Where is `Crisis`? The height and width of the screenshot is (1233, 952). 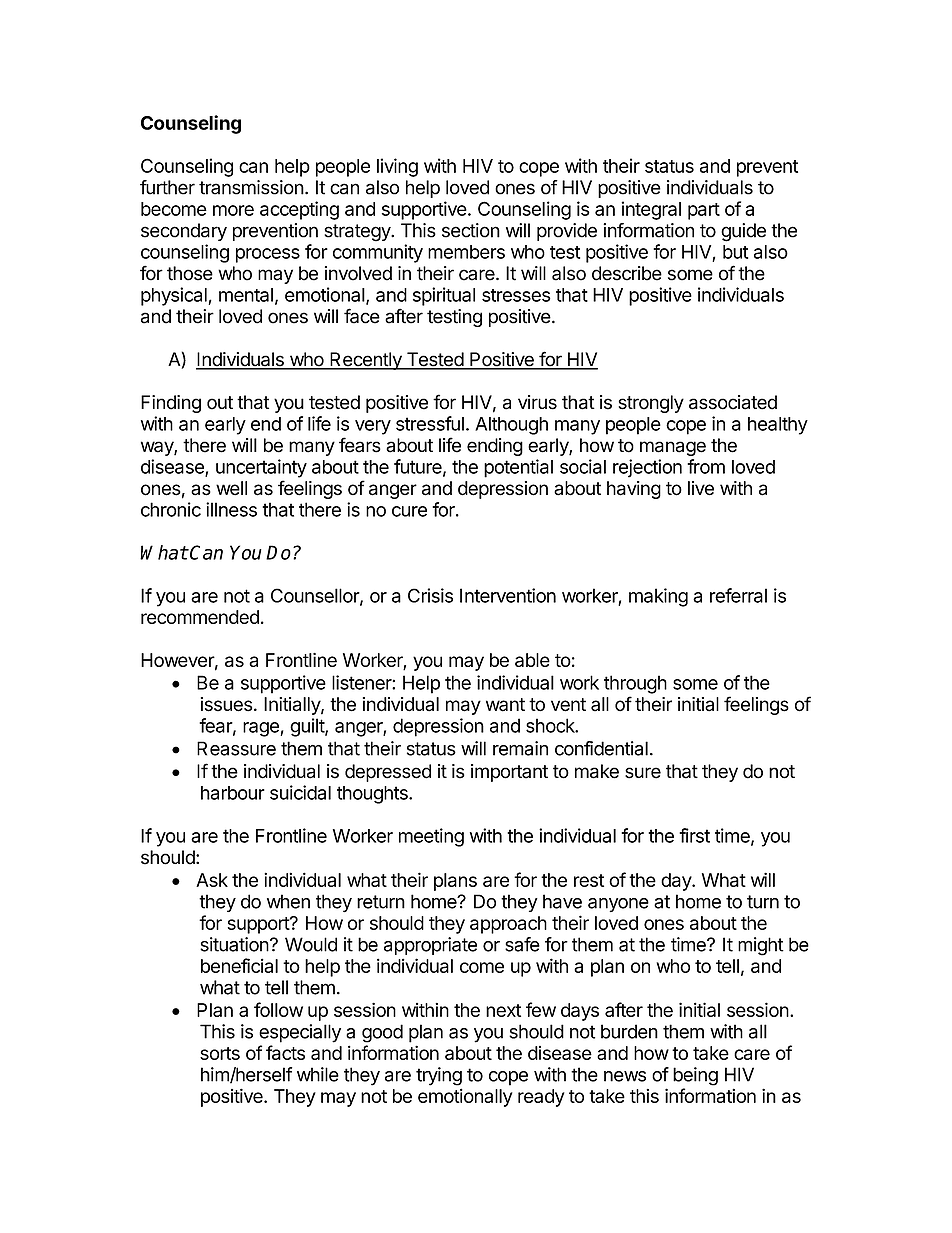
Crisis is located at coordinates (430, 595).
